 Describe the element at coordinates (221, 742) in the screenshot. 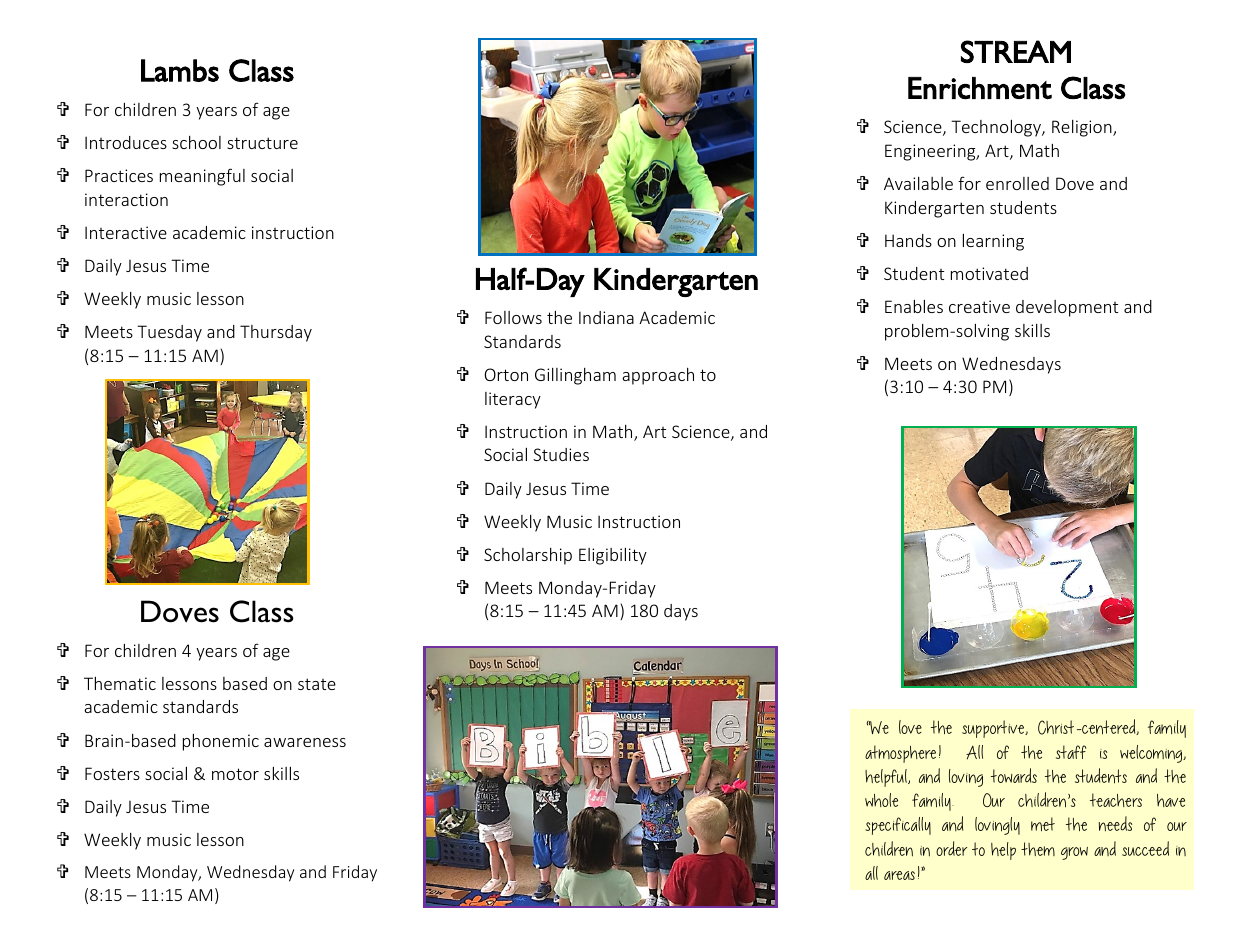

I see `phonemic` at that location.
